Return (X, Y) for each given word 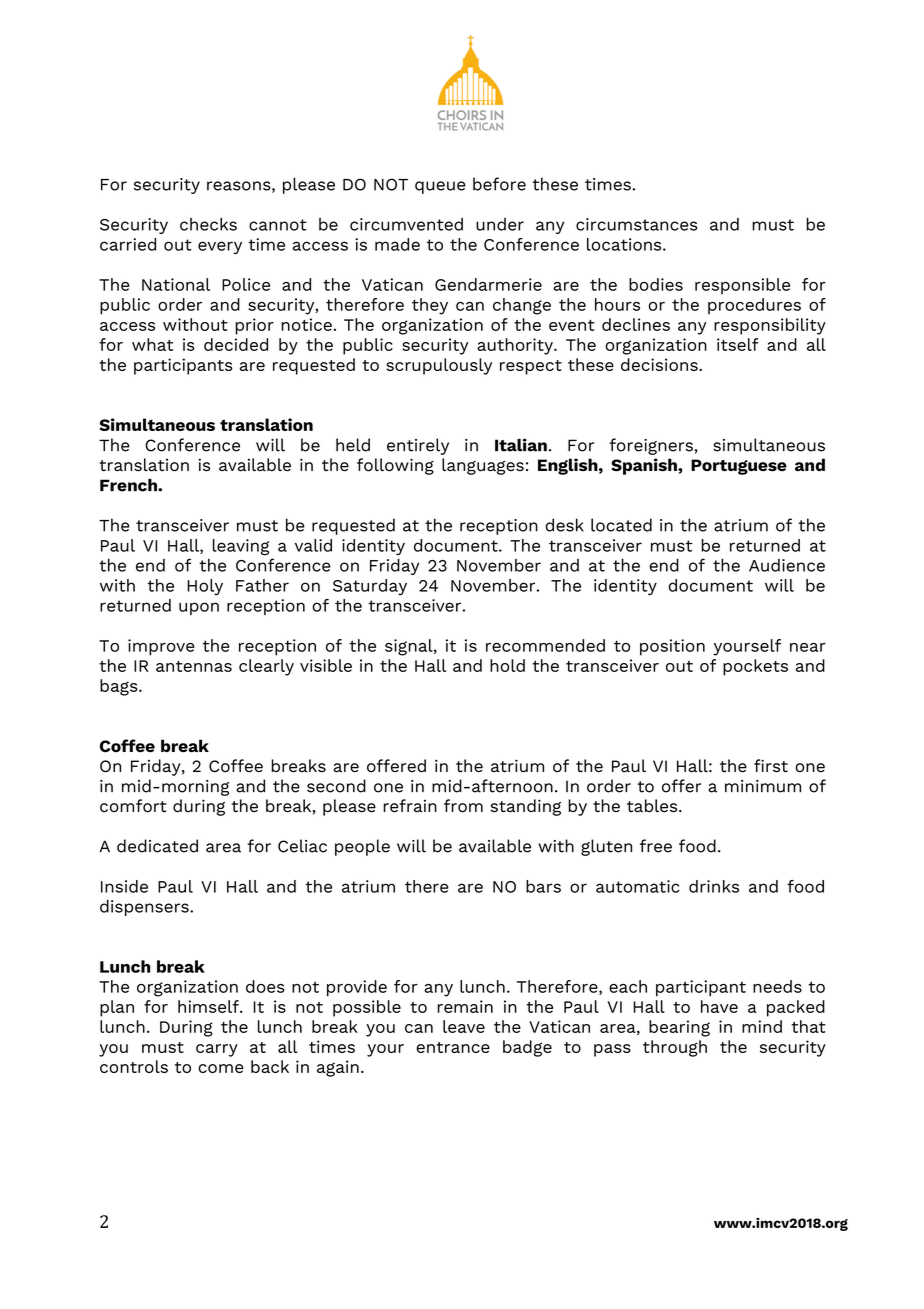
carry (217, 1050)
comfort (133, 806)
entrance (453, 1047)
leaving (241, 547)
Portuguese (739, 467)
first (771, 766)
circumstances (636, 224)
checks (208, 224)
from (463, 806)
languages (483, 466)
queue (440, 187)
